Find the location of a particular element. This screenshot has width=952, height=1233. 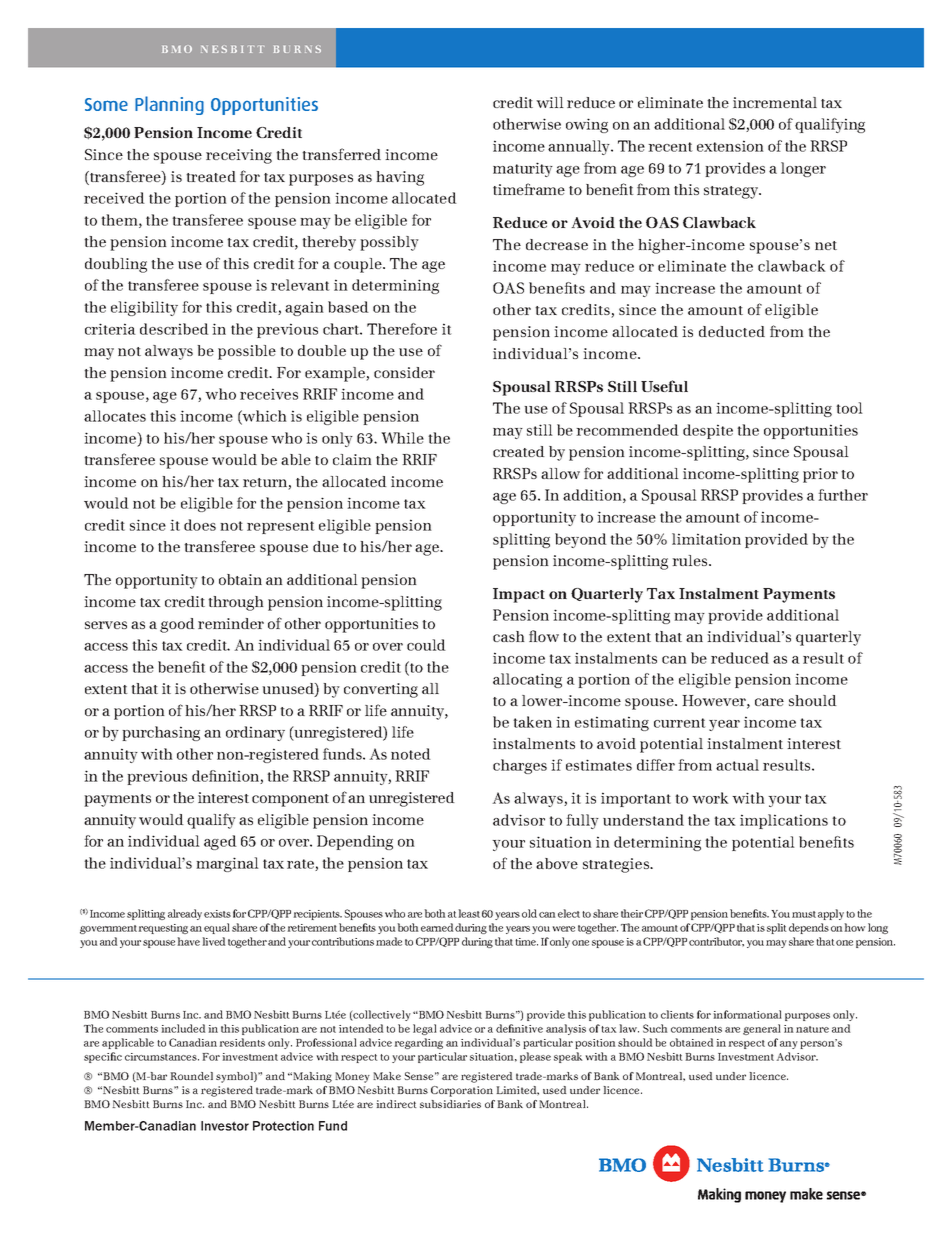

Planning is located at coordinates (169, 105).
